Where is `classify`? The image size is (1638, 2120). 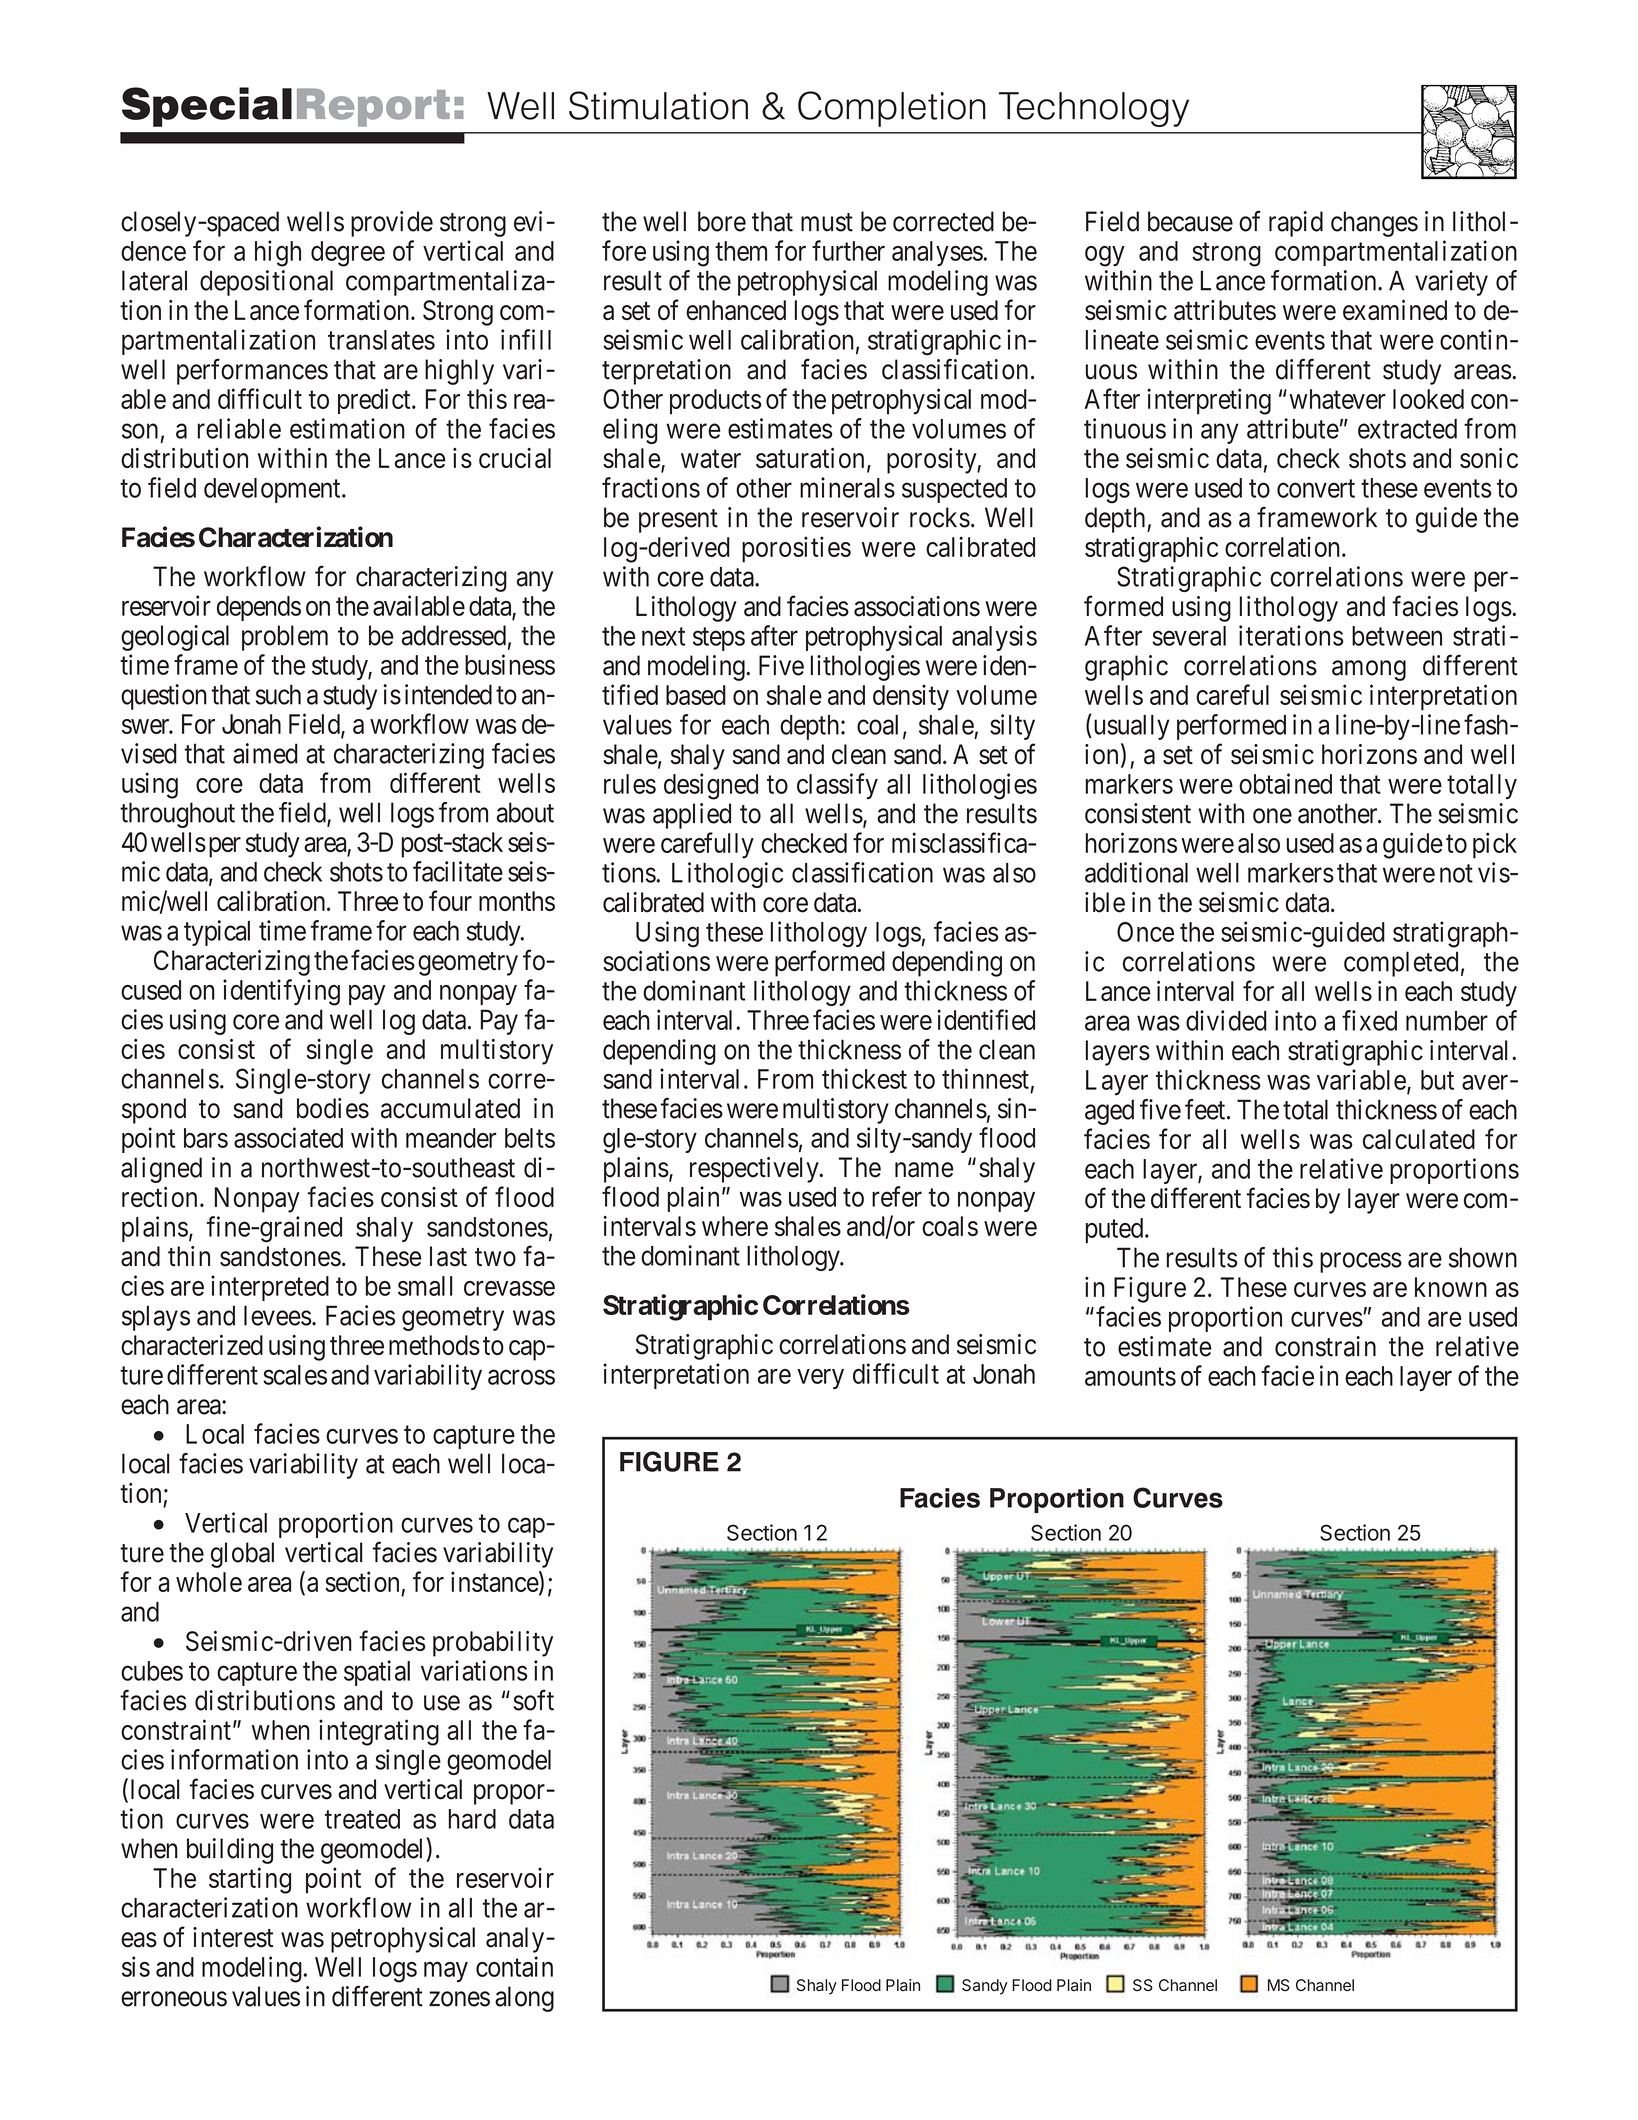 classify is located at coordinates (837, 786).
